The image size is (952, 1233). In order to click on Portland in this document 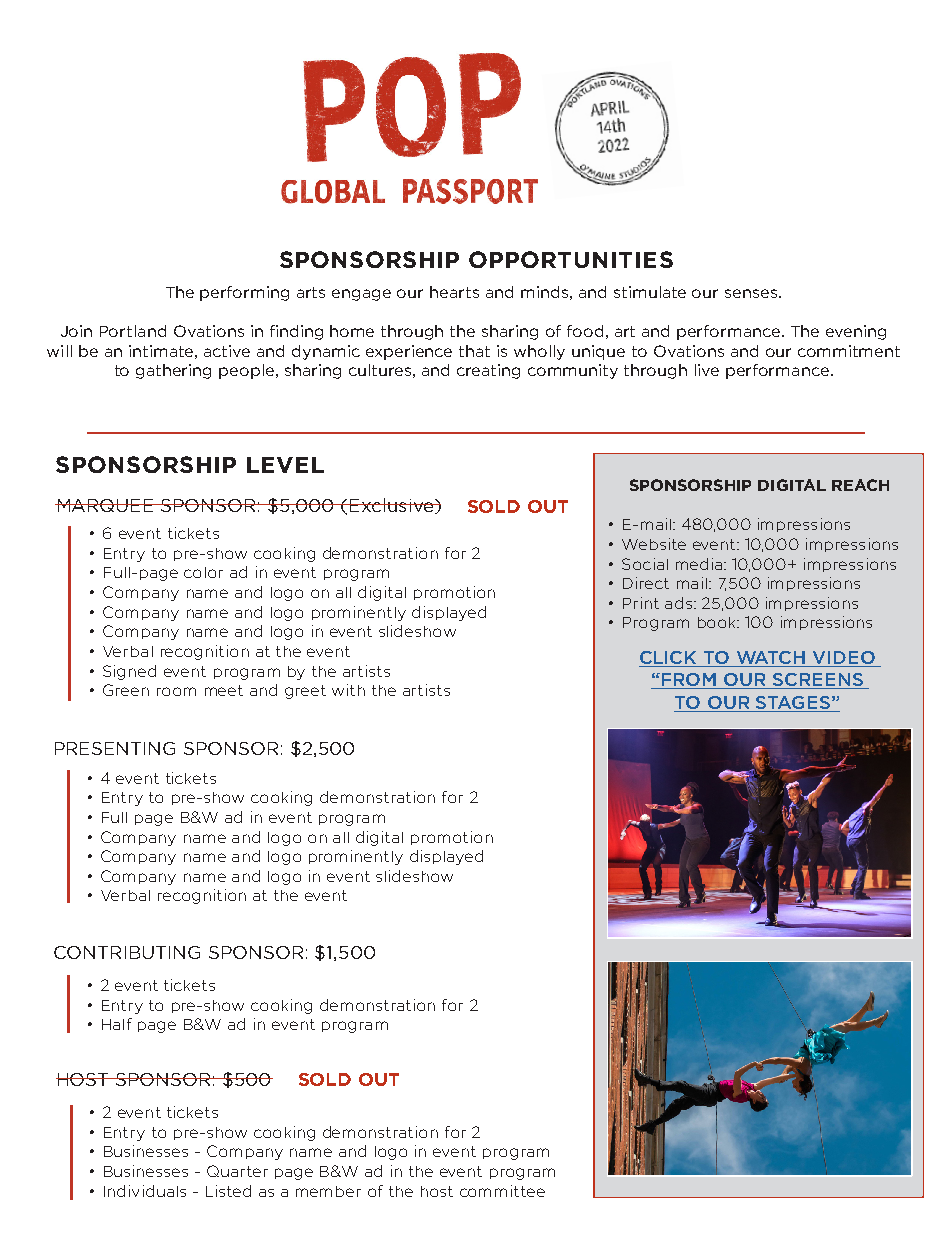, I will do `click(133, 331)`.
